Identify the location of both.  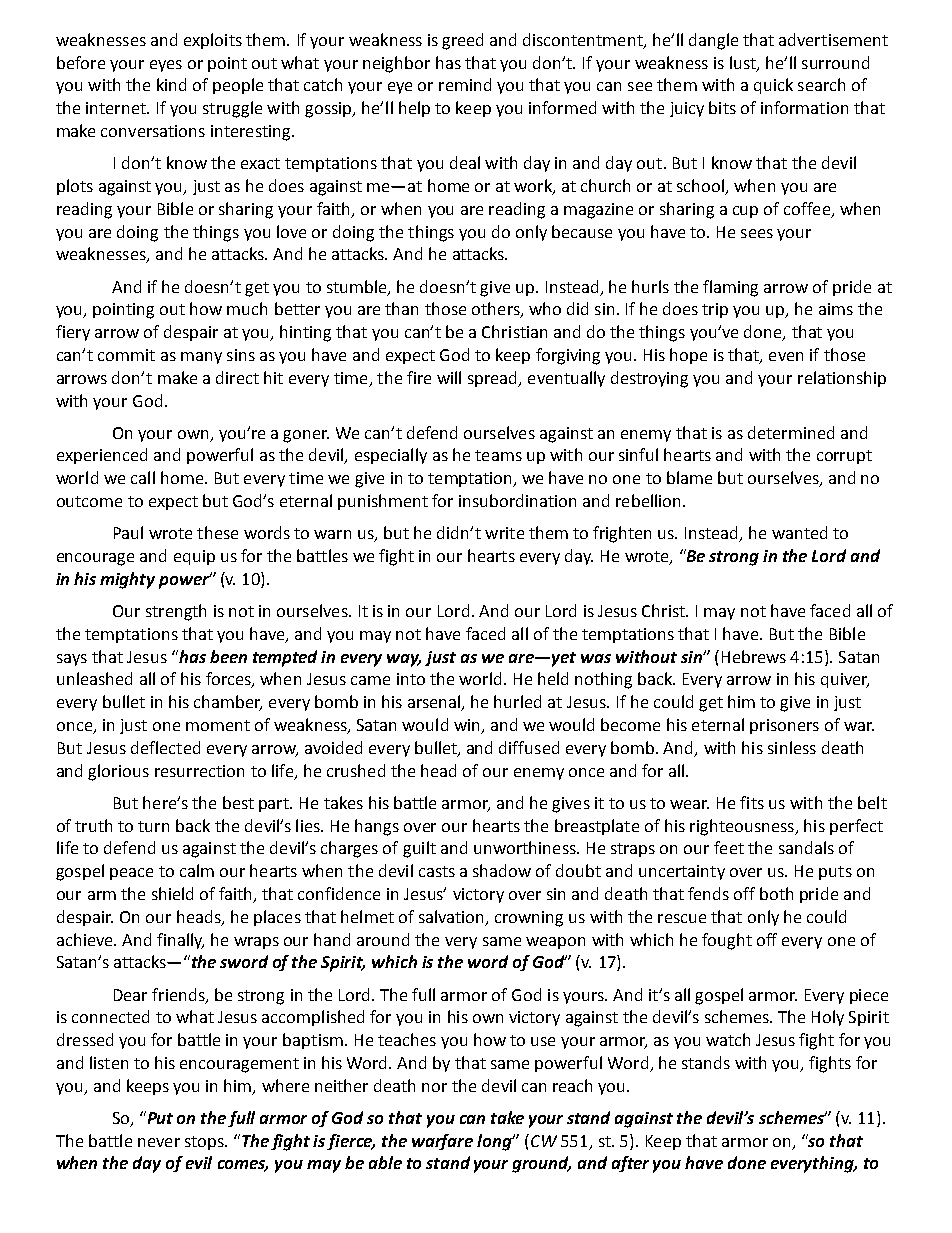
(776, 893).
